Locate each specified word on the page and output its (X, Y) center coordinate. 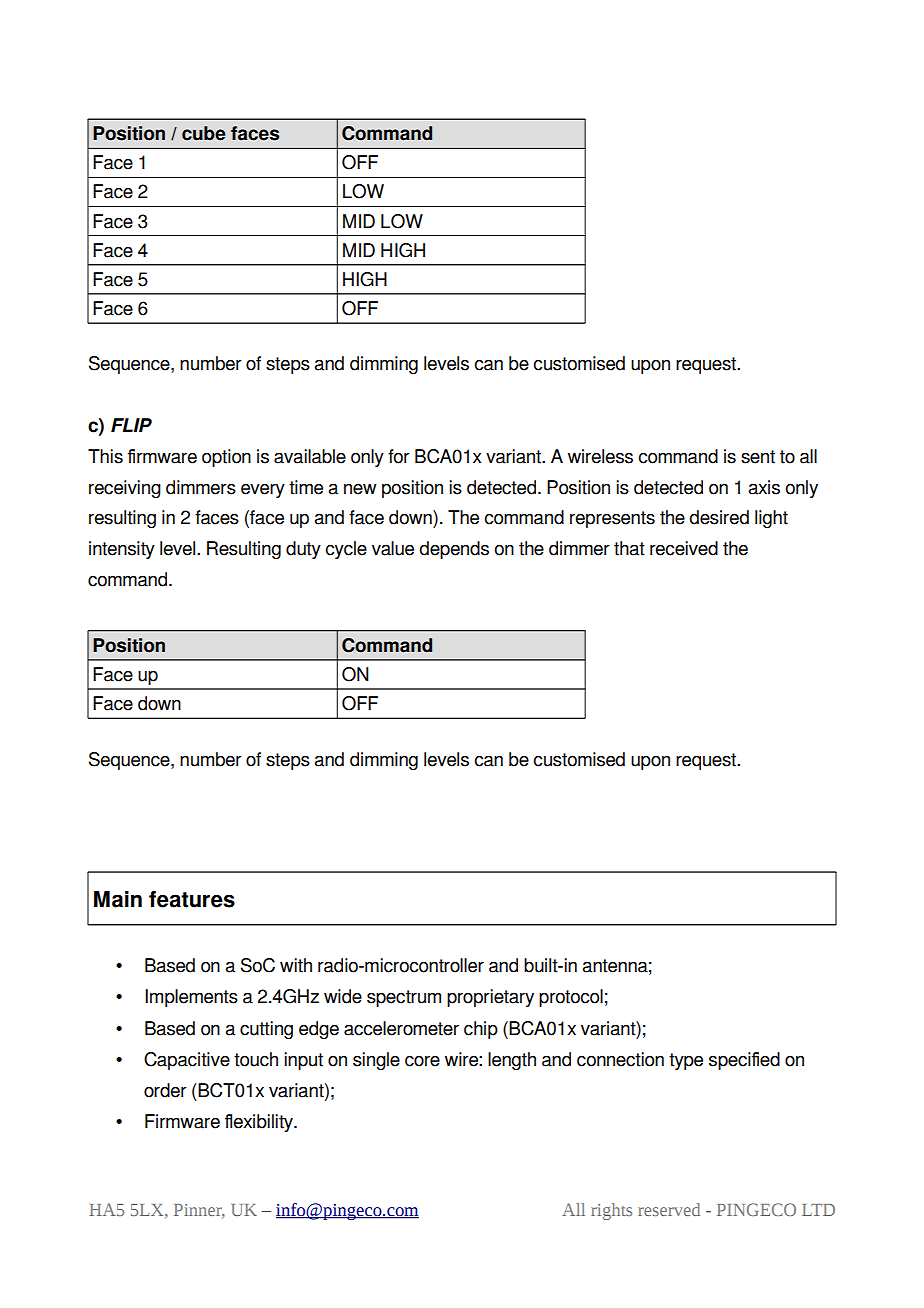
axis (764, 487)
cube (203, 133)
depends (454, 550)
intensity (122, 550)
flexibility (260, 1123)
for (399, 456)
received (684, 548)
